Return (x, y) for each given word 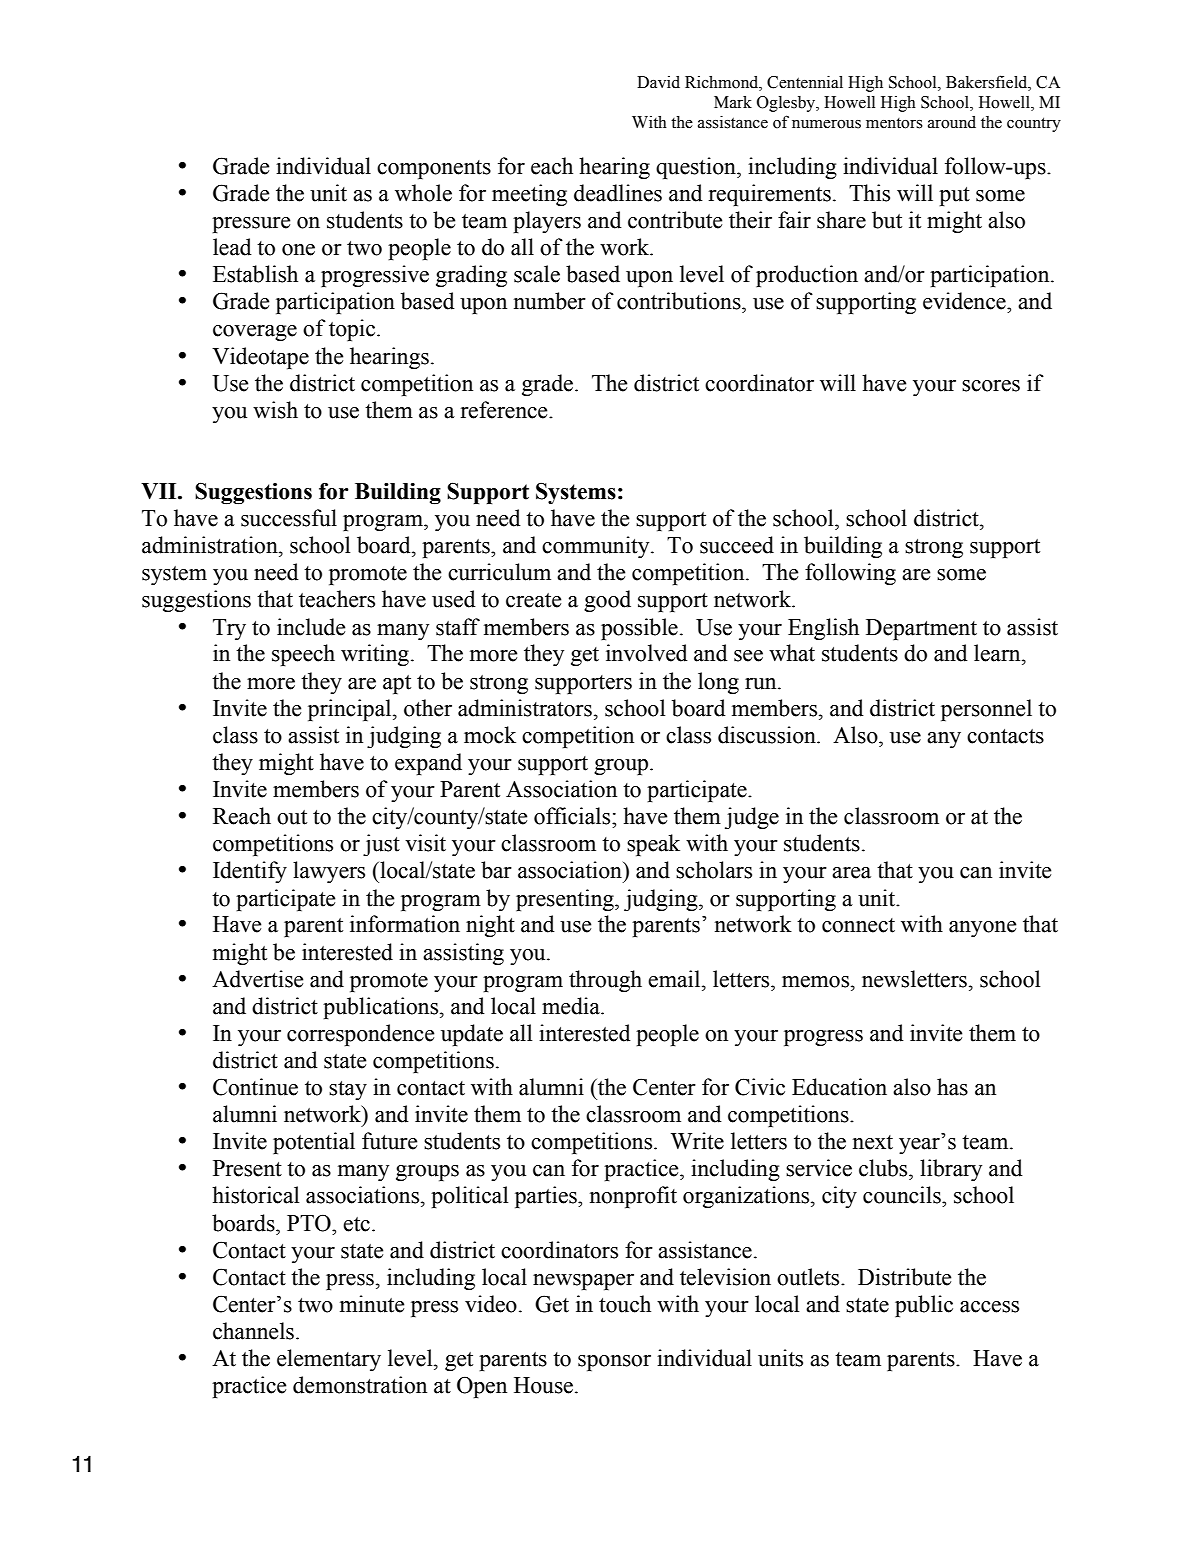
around (952, 122)
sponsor (614, 1363)
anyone (982, 929)
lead (232, 247)
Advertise (257, 979)
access (989, 1307)
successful (289, 518)
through (605, 981)
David (658, 82)
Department (921, 629)
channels (253, 1331)
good (607, 601)
